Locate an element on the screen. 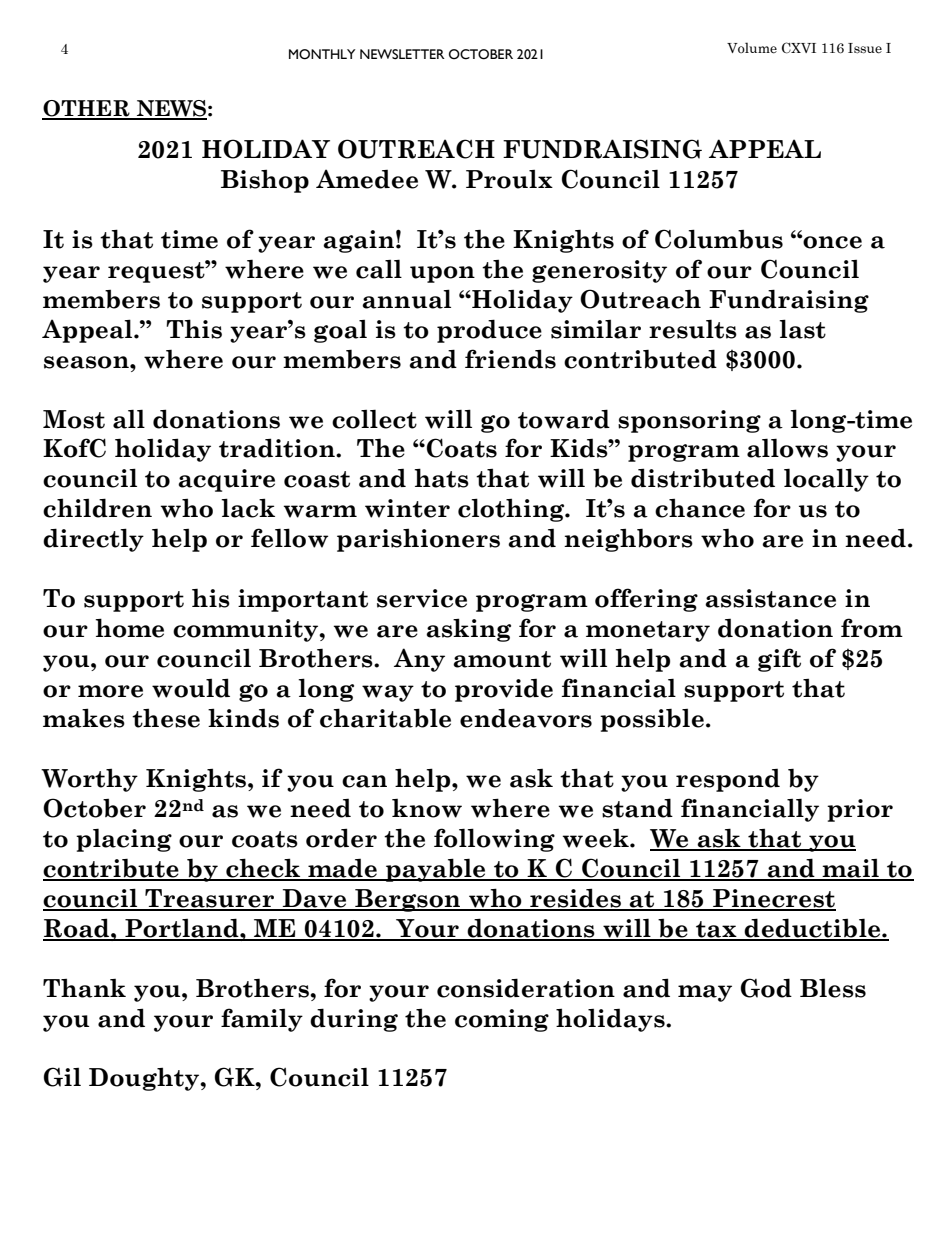 The image size is (952, 1233). assistance is located at coordinates (770, 598).
